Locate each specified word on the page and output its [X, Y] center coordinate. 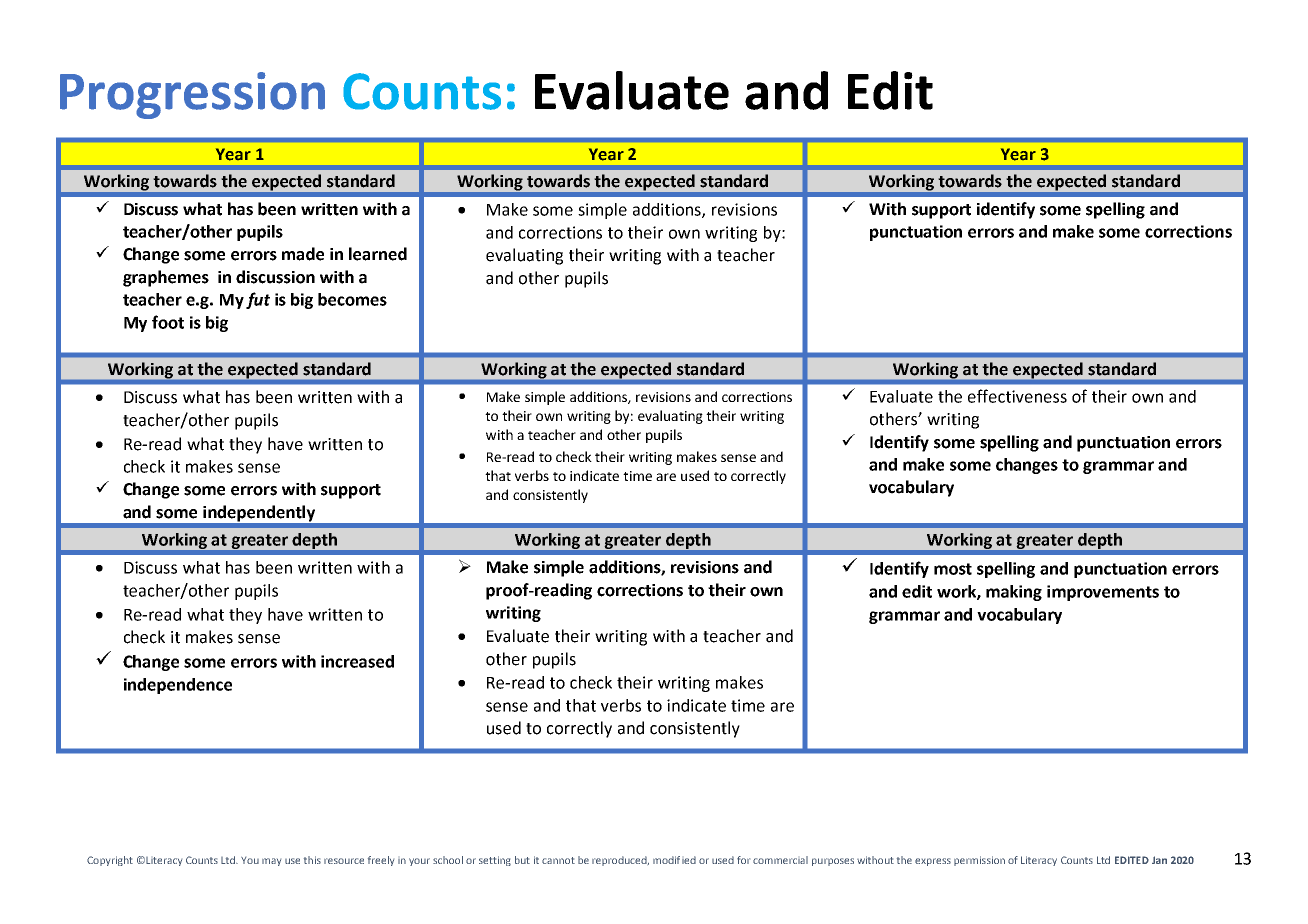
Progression [192, 95]
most [953, 569]
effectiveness [1017, 396]
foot [168, 322]
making [1014, 593]
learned [378, 254]
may [271, 862]
